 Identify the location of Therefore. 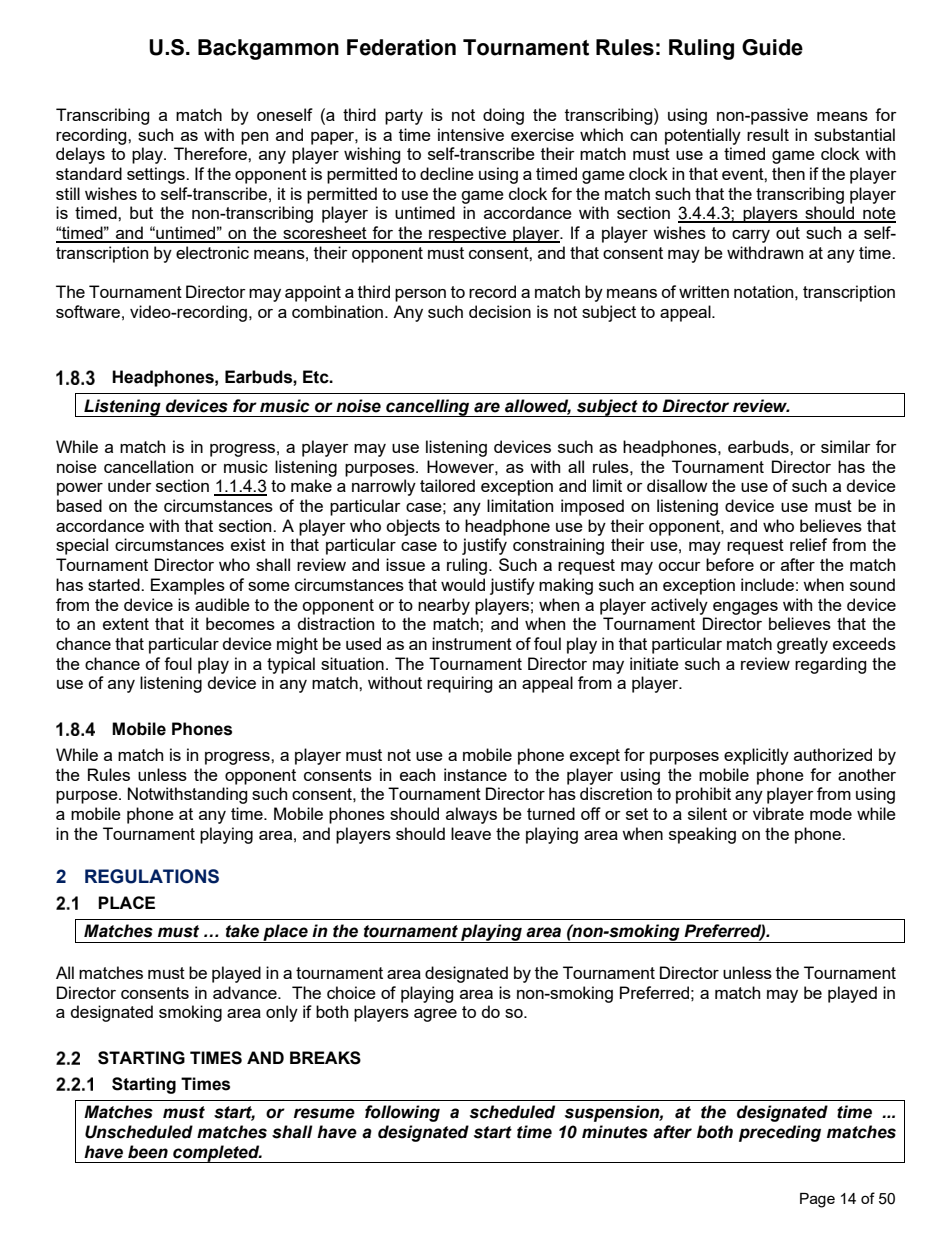
(211, 153).
